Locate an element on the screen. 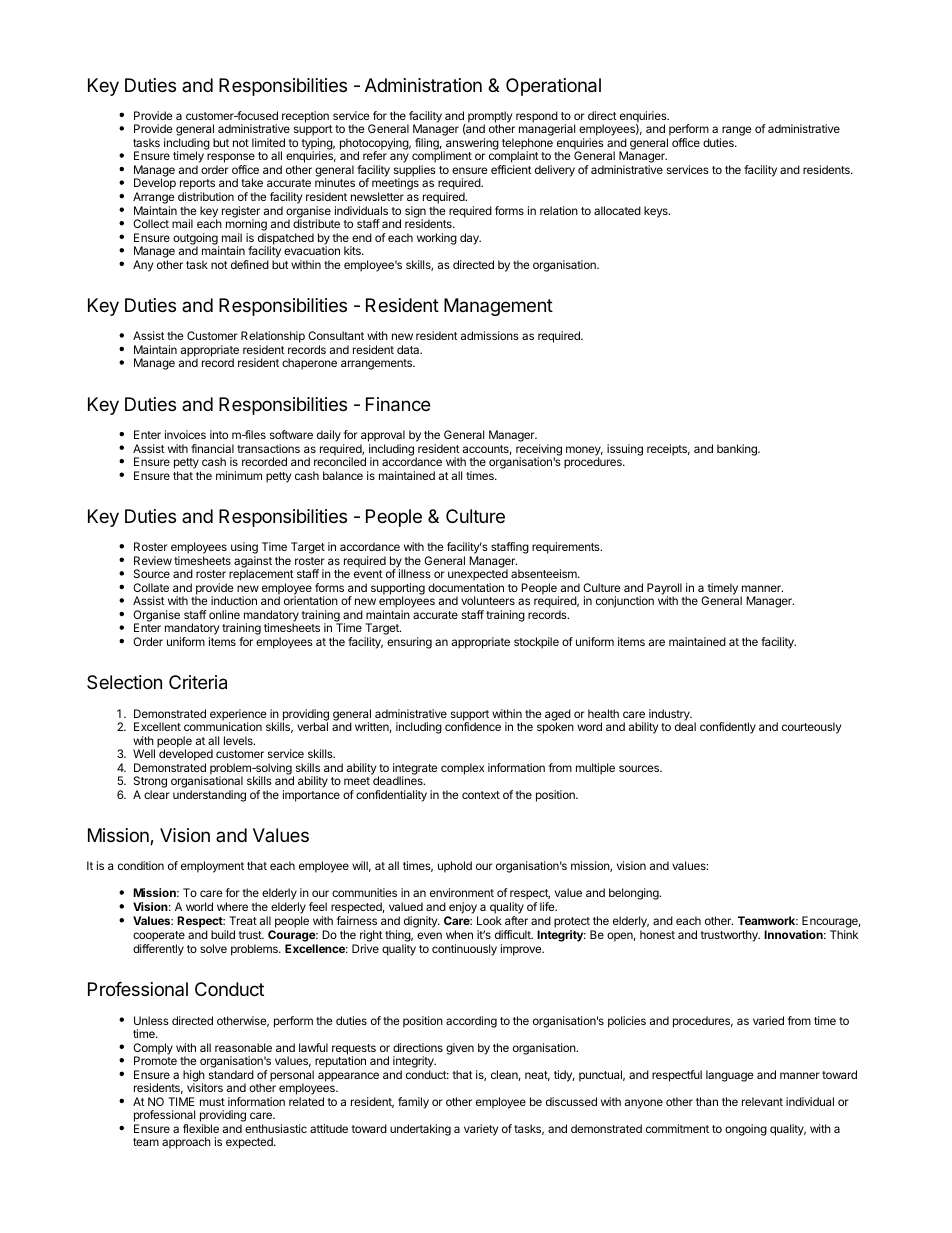 This screenshot has height=1233, width=952. day is located at coordinates (470, 239).
